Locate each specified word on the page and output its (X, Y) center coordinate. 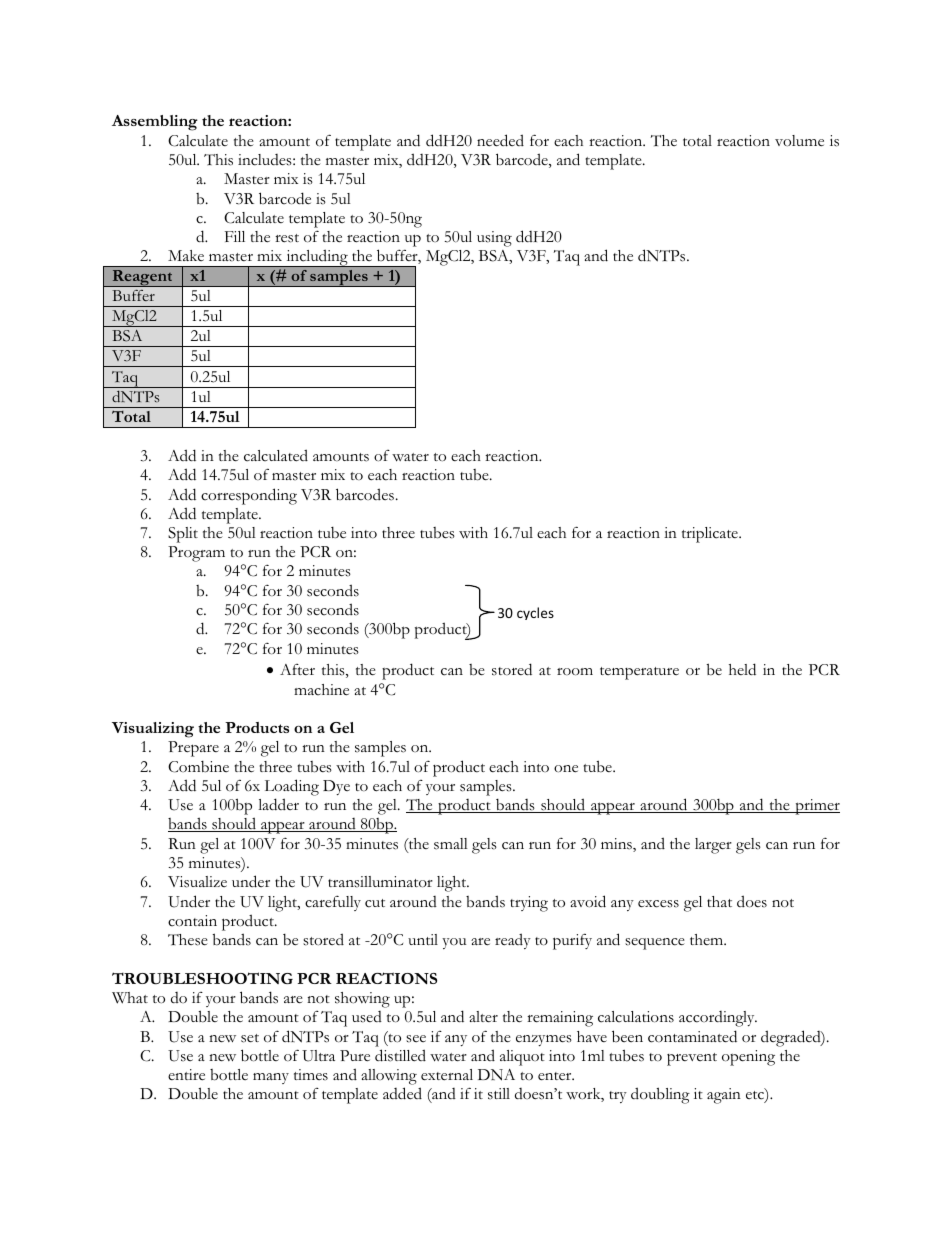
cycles (535, 613)
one (566, 769)
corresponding (249, 496)
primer (816, 807)
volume (799, 141)
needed (500, 140)
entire (186, 1075)
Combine (198, 767)
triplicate (711, 535)
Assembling (155, 123)
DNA (496, 1075)
